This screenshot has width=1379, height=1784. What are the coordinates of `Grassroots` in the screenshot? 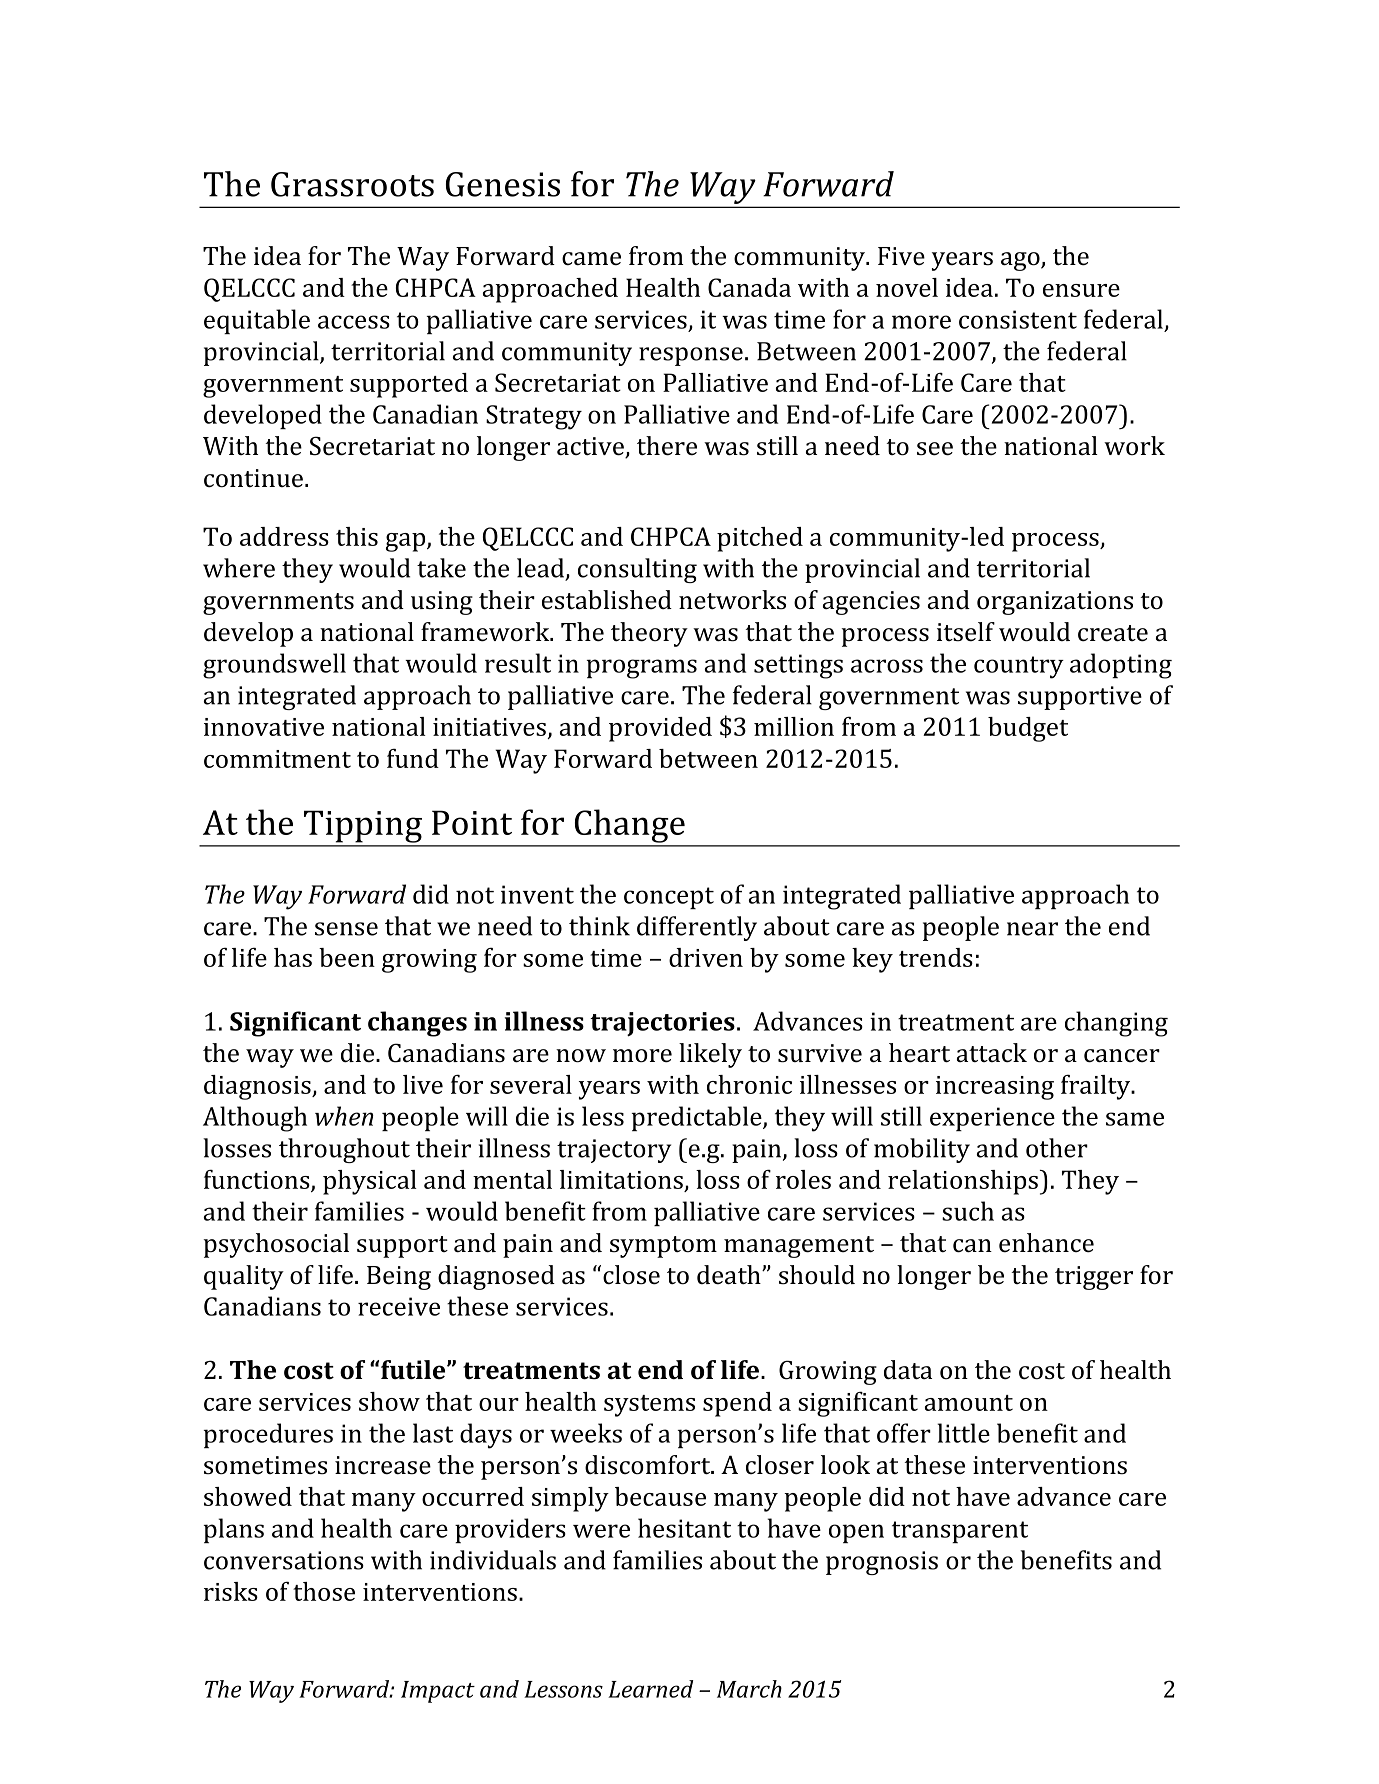 It's located at (352, 184).
